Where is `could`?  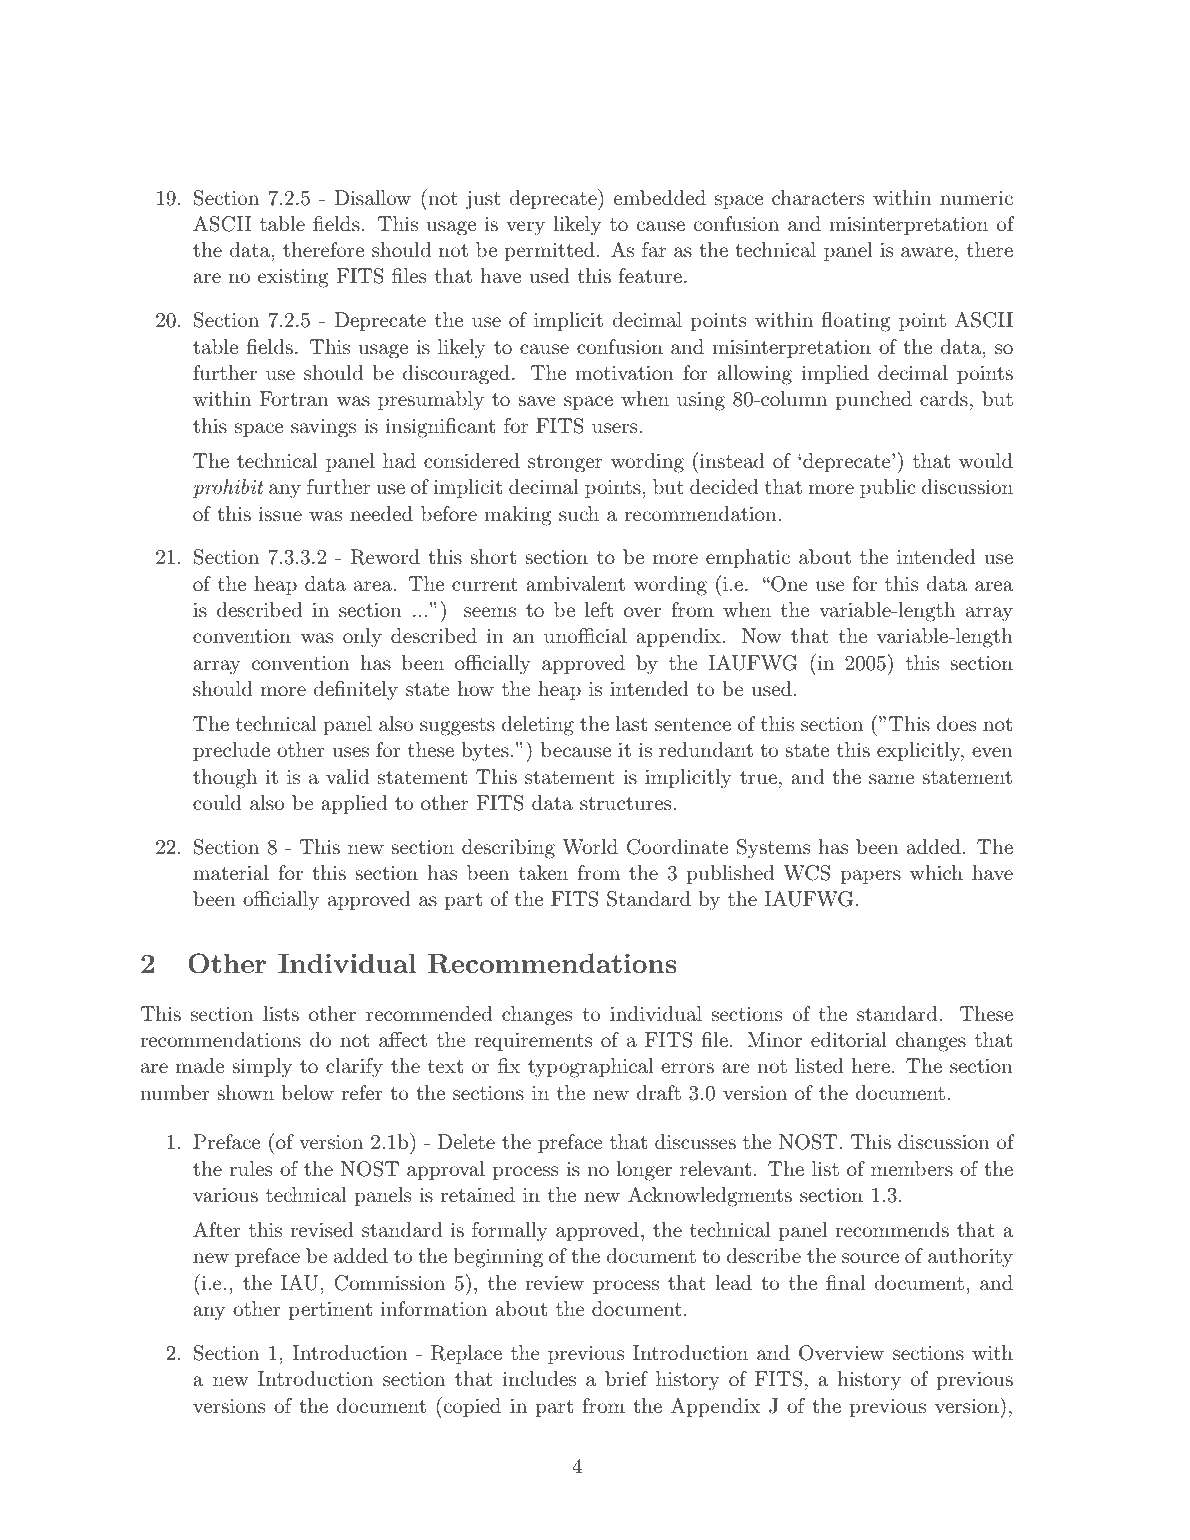 could is located at coordinates (217, 802).
